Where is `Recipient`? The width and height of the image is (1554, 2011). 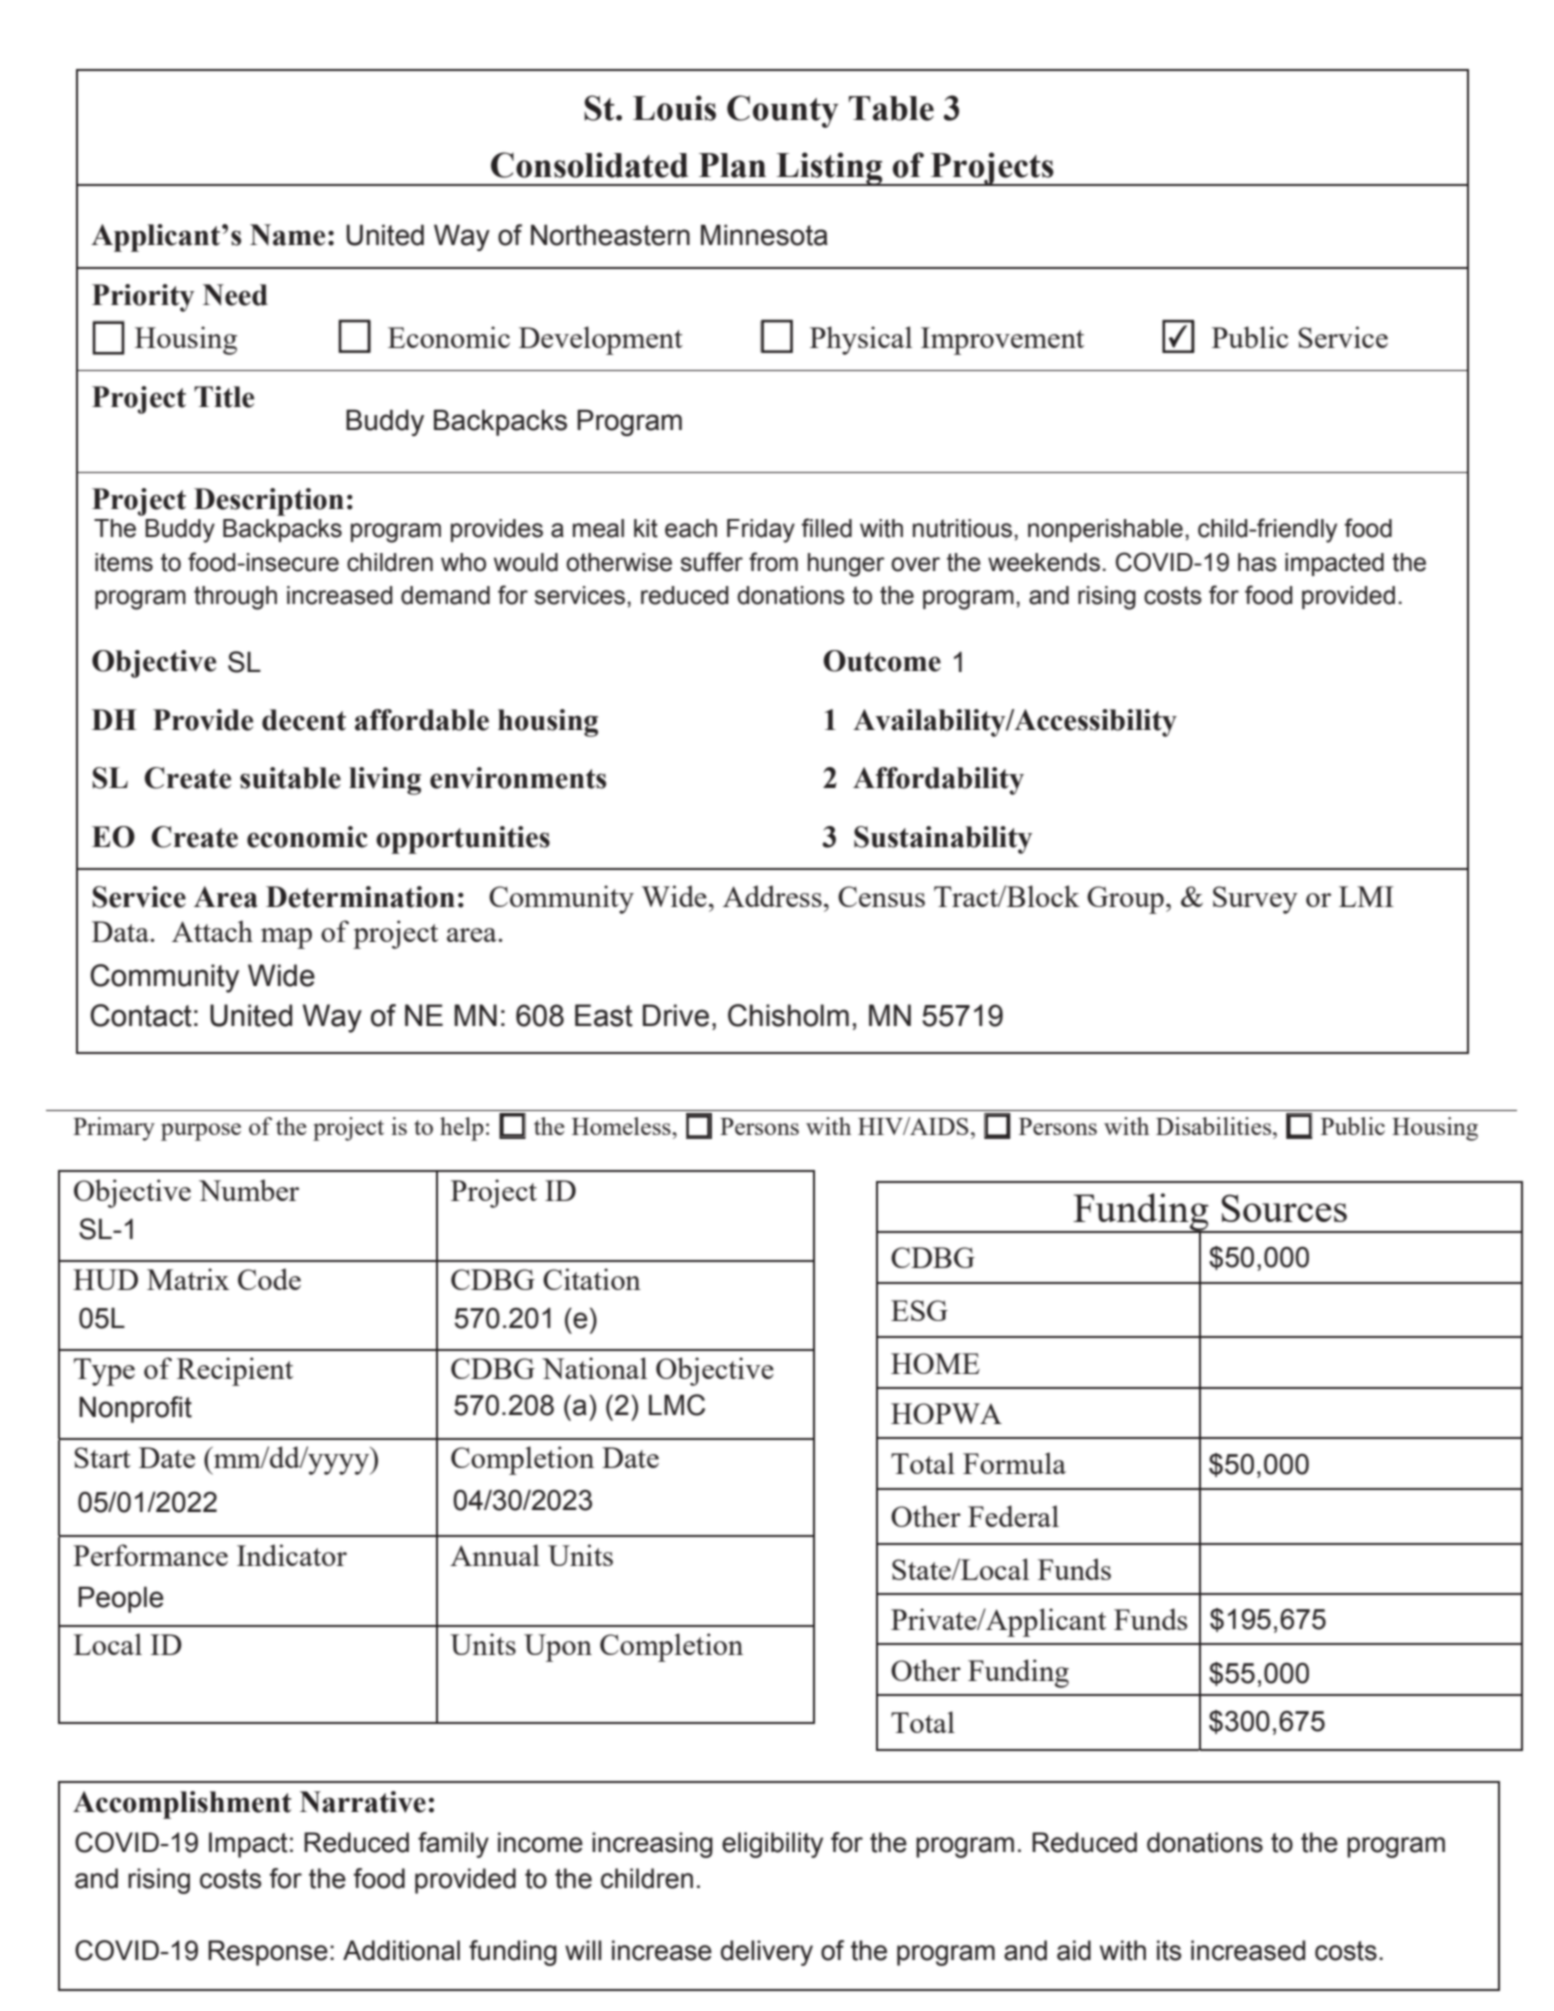 Recipient is located at coordinates (235, 1371).
